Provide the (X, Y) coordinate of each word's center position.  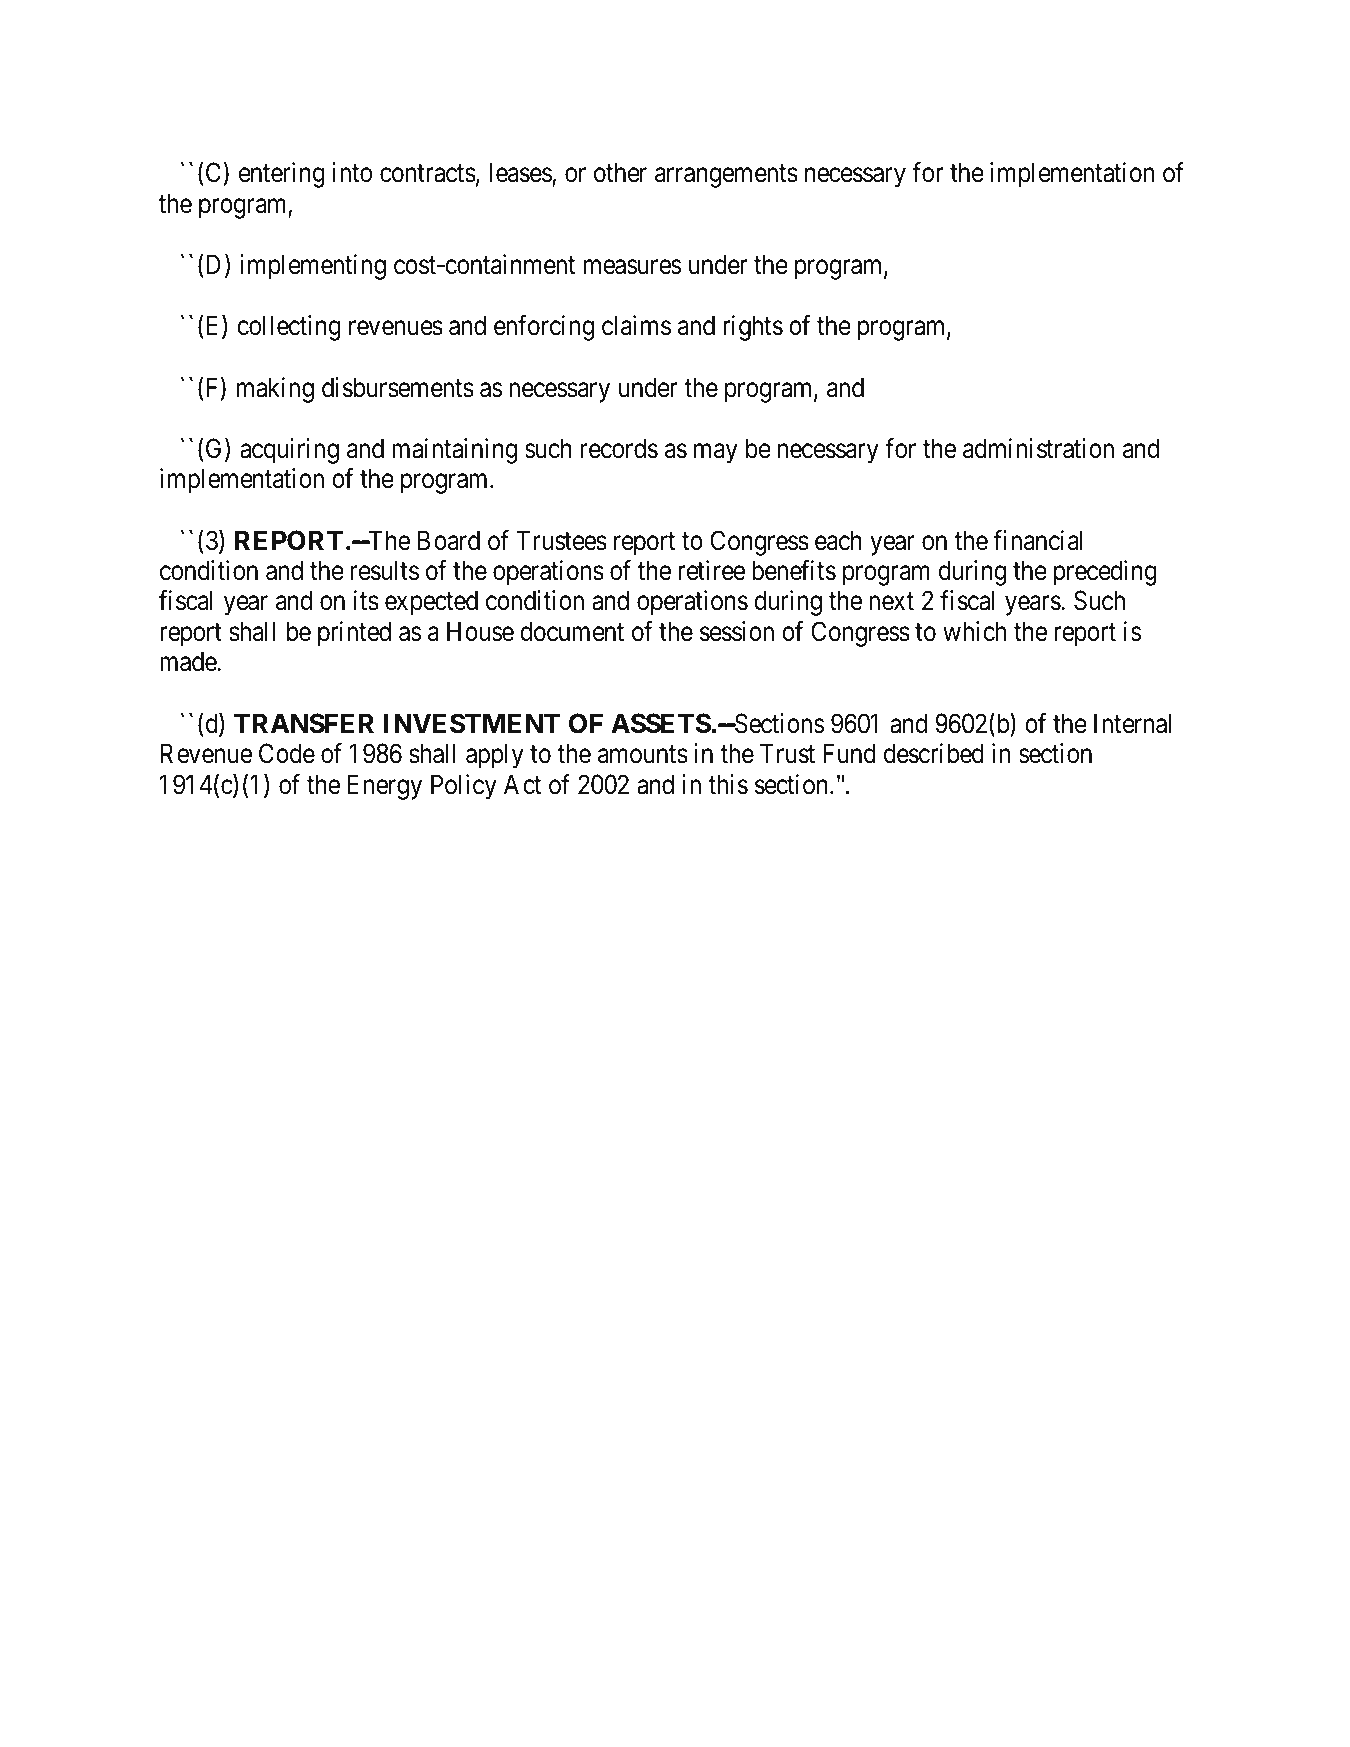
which (974, 631)
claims (636, 325)
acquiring (289, 451)
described (934, 753)
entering (282, 175)
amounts (643, 755)
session (737, 631)
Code (287, 753)
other (620, 172)
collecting (289, 328)
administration (1038, 448)
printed (354, 634)
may (716, 454)
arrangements (726, 176)
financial (1038, 540)
